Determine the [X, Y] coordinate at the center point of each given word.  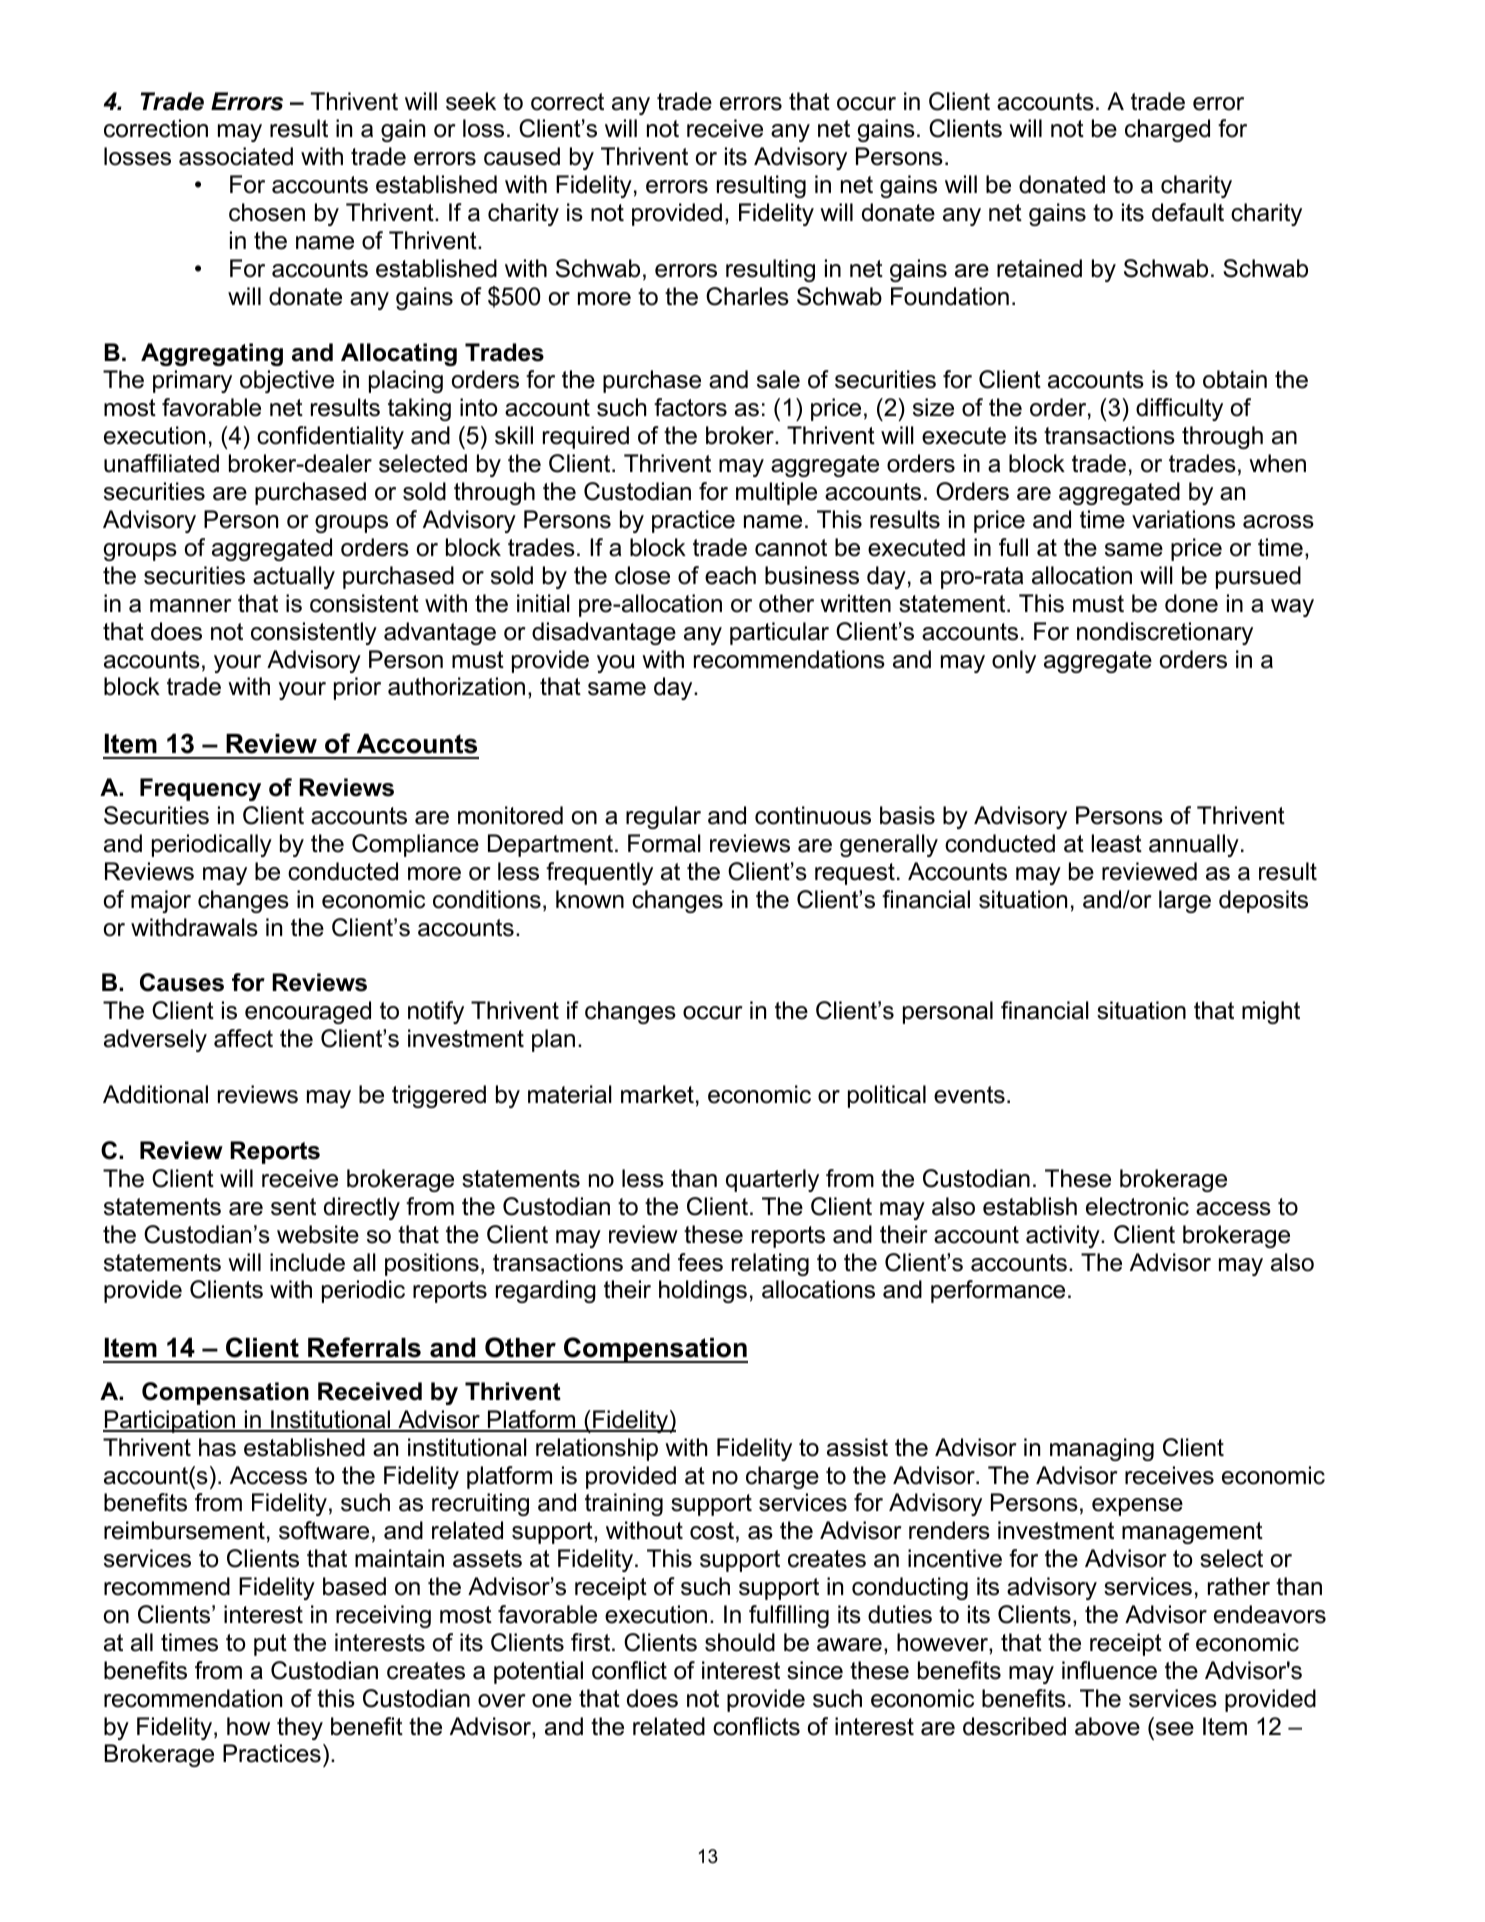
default [1188, 212]
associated [236, 156]
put [270, 1645]
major [161, 901]
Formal [664, 843]
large [1185, 901]
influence [1109, 1670]
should [740, 1642]
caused [522, 156]
